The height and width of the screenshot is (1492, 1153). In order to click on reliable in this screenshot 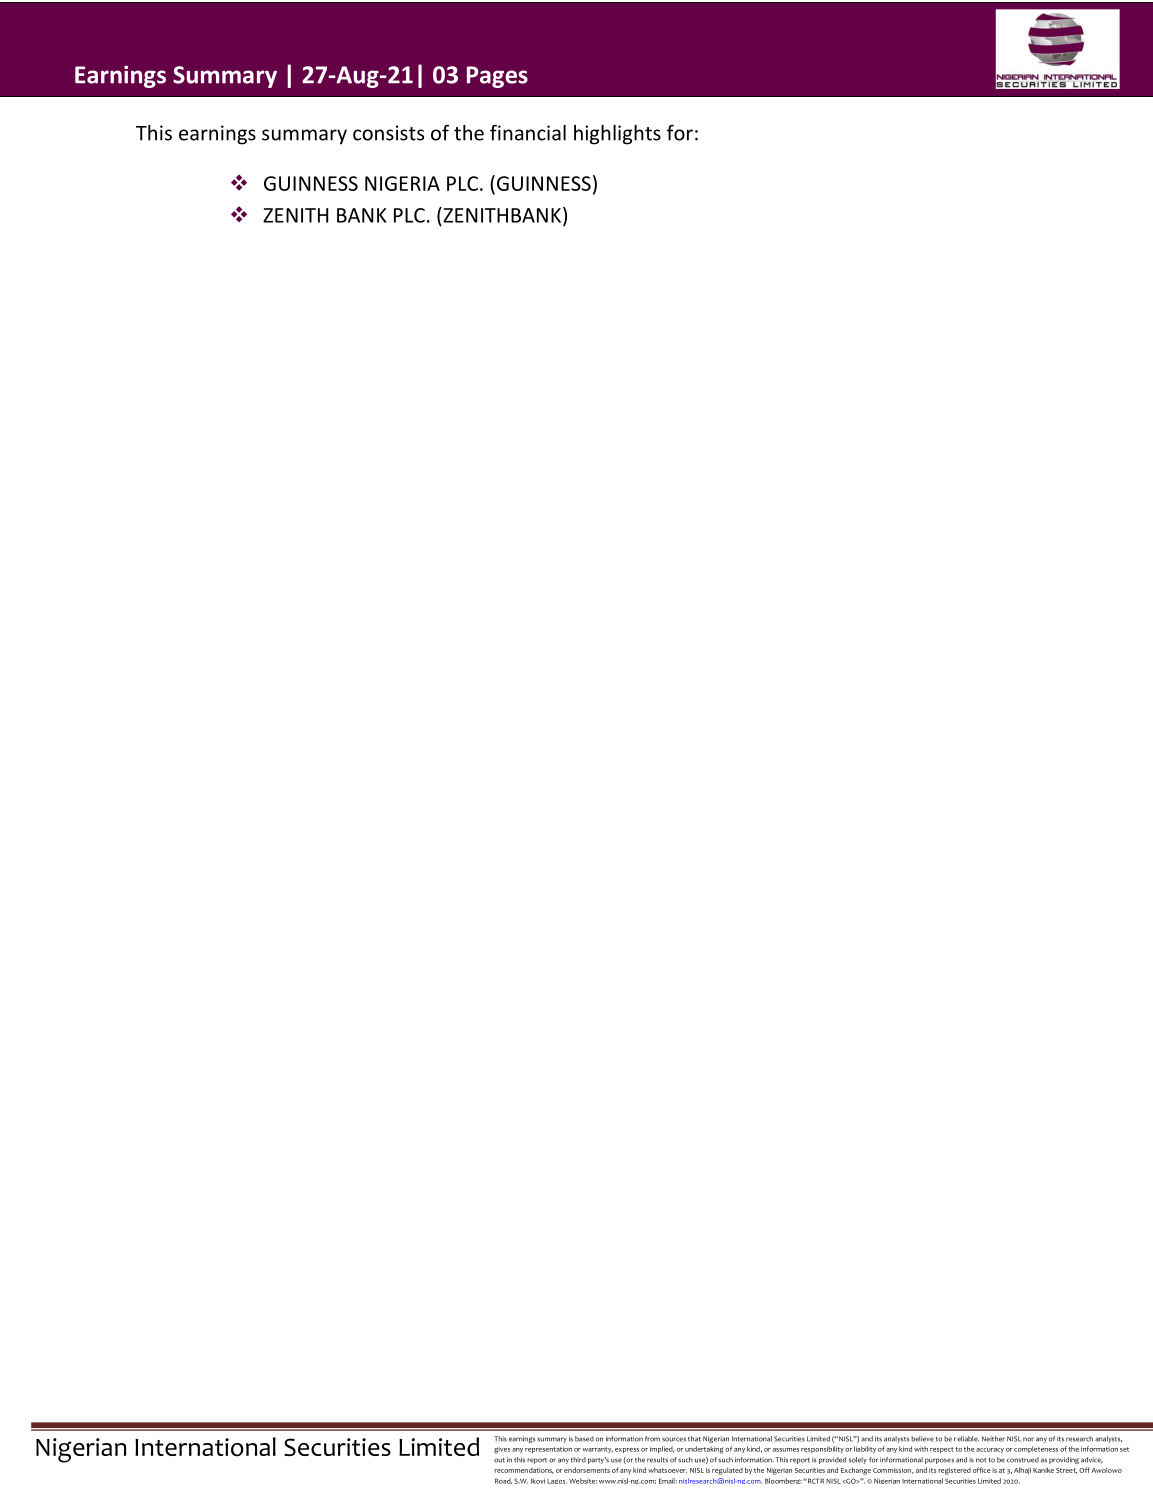, I will do `click(966, 1439)`.
